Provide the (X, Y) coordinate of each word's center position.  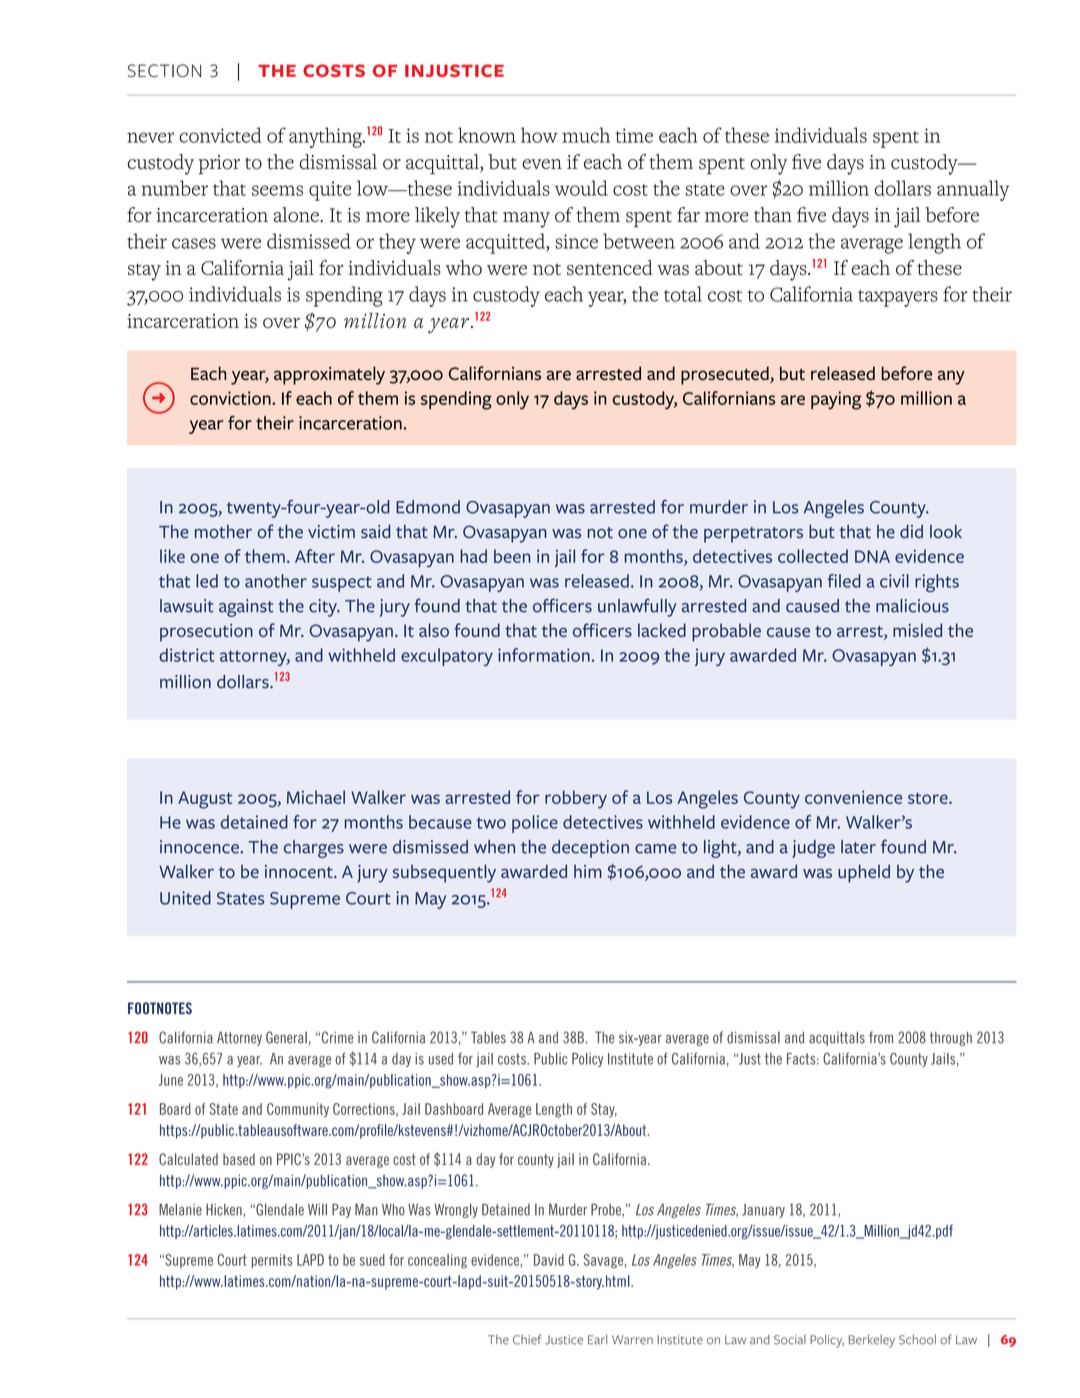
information (544, 655)
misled (917, 630)
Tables (488, 1037)
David (549, 1260)
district (187, 655)
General (286, 1037)
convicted (220, 135)
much (586, 135)
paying (836, 400)
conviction (231, 398)
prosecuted (726, 375)
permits (272, 1261)
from (881, 1037)
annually (973, 190)
